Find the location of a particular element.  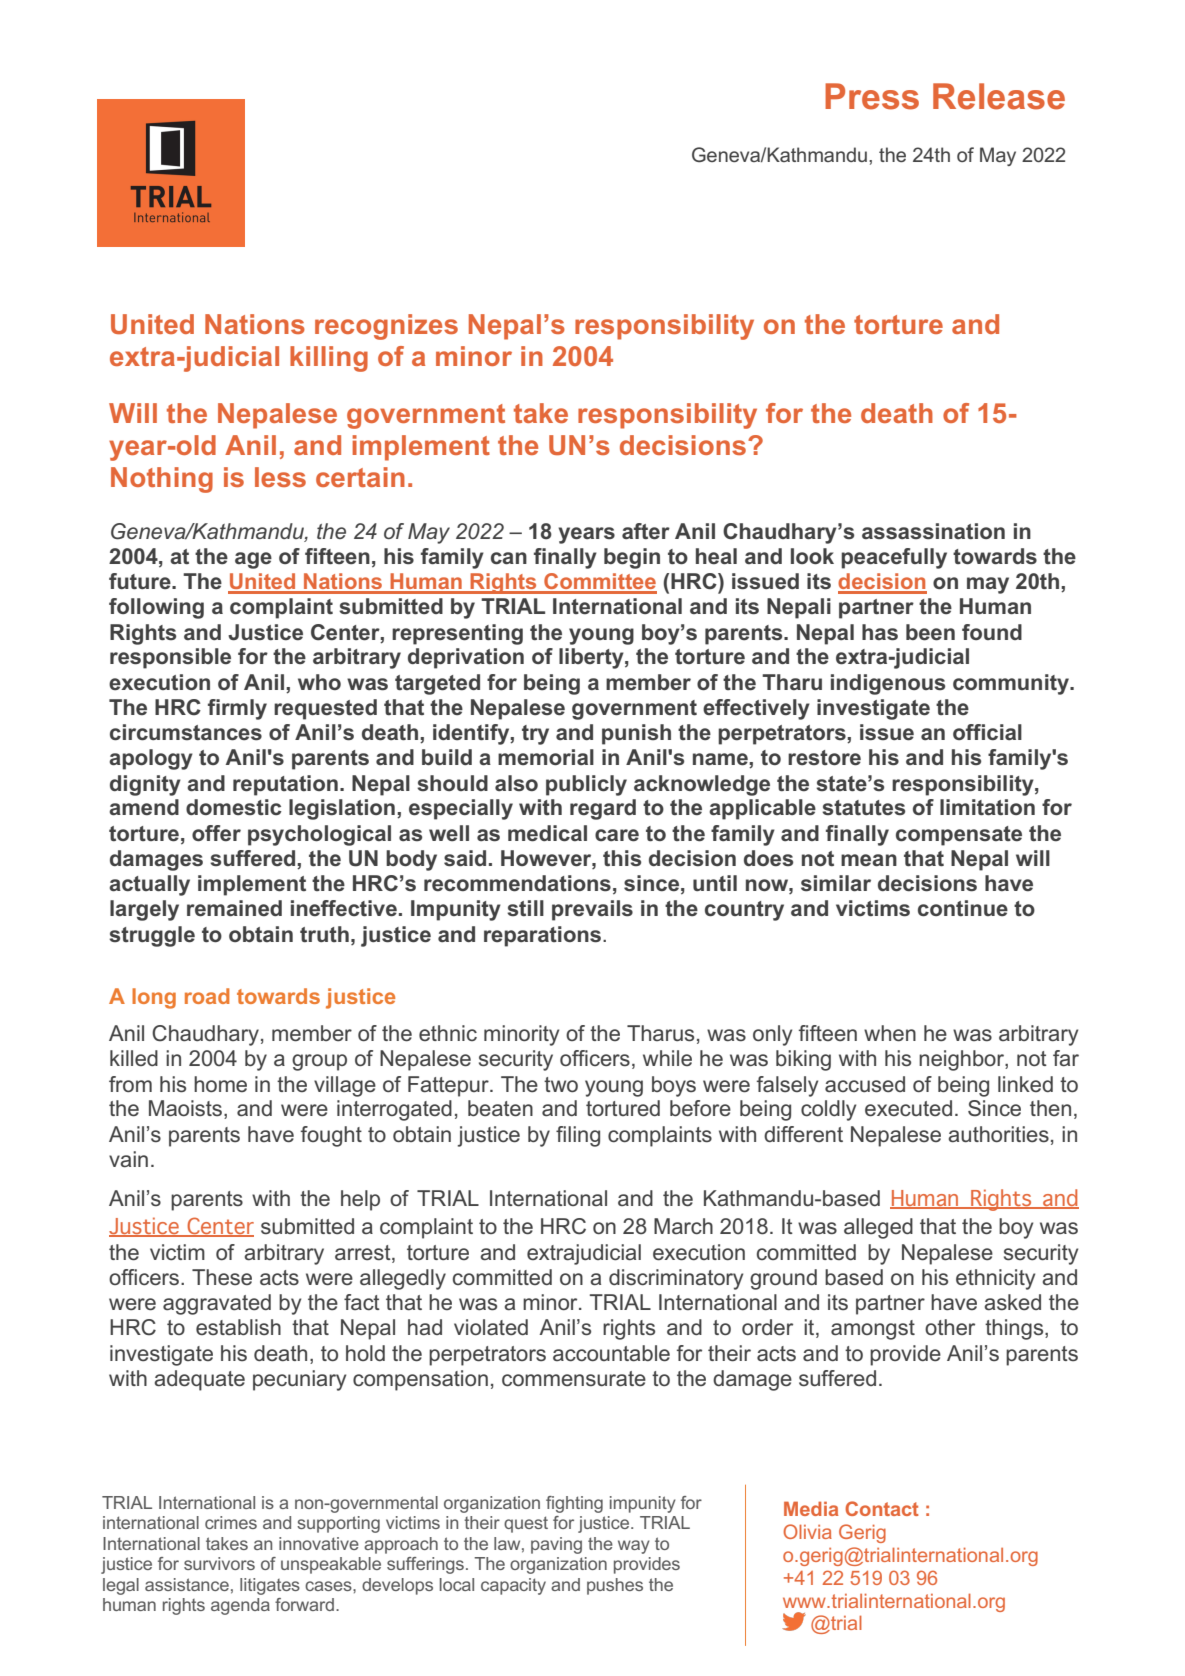

offer is located at coordinates (216, 833).
